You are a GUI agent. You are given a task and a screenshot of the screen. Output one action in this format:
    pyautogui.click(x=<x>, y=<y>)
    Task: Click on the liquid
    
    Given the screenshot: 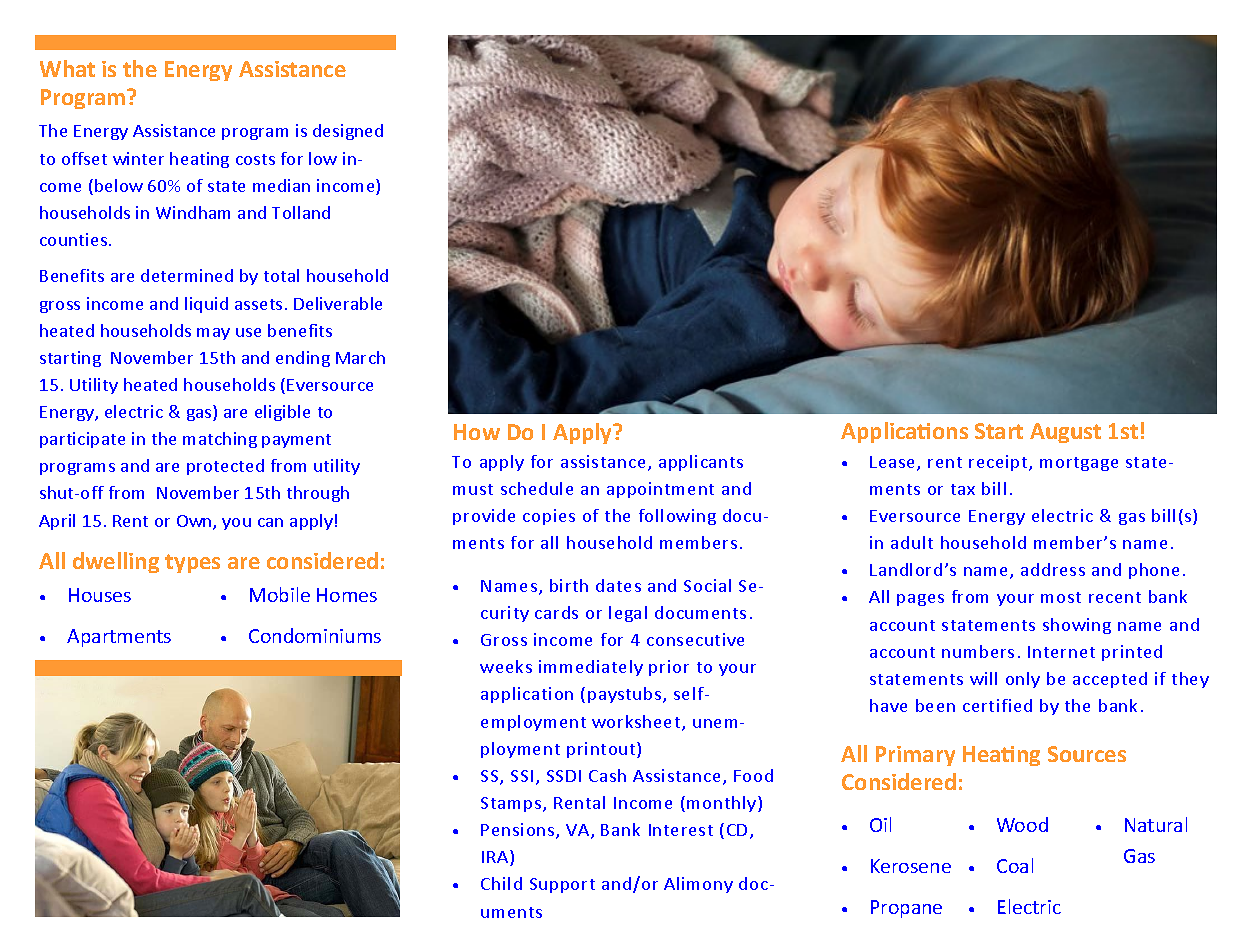 What is the action you would take?
    pyautogui.click(x=206, y=305)
